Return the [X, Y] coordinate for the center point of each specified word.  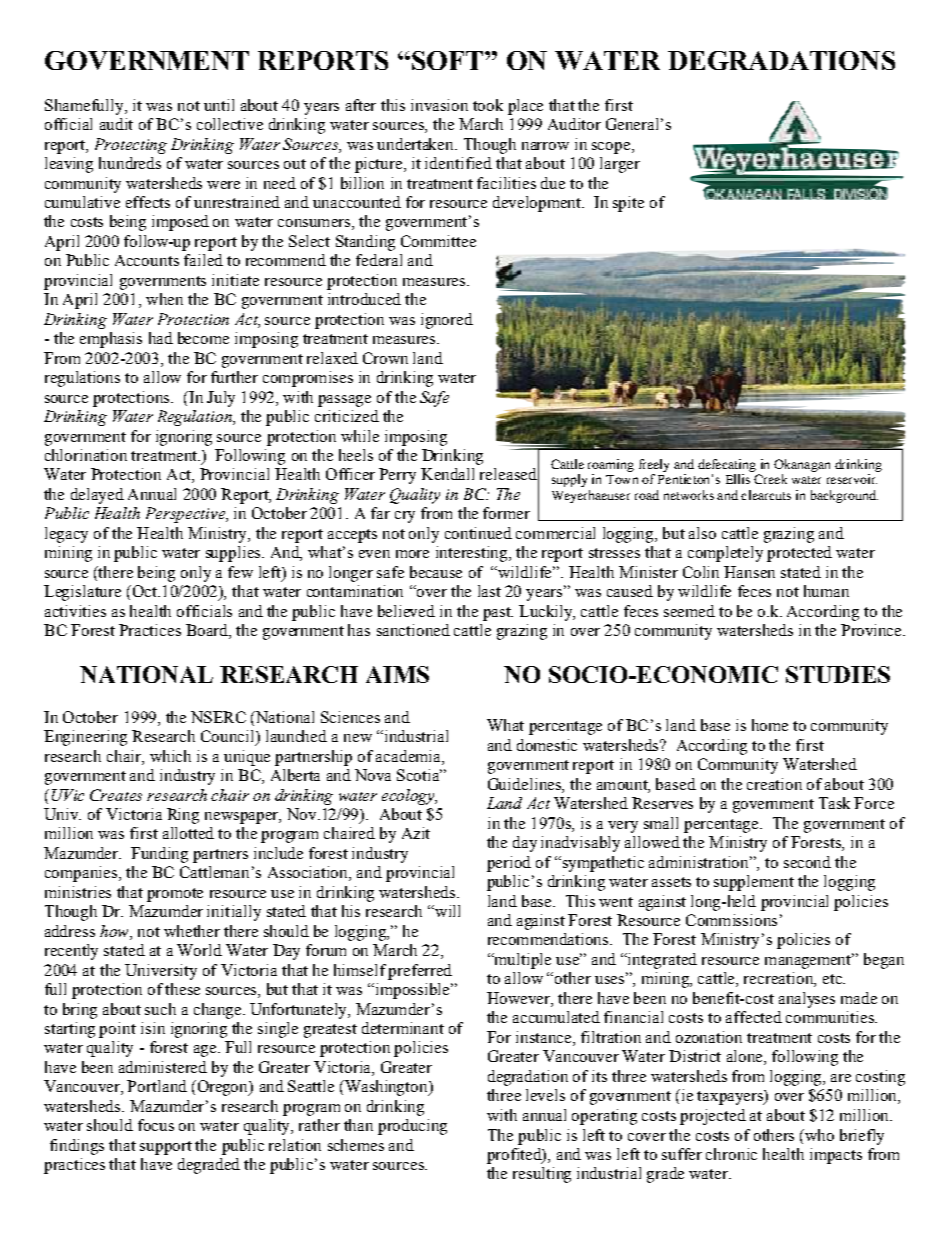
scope [612, 148]
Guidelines [525, 784]
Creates [116, 795]
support [166, 1148]
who [818, 1135]
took [488, 105]
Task [834, 803]
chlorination [86, 455]
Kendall [447, 474]
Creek [770, 479]
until [219, 105]
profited [515, 1156]
